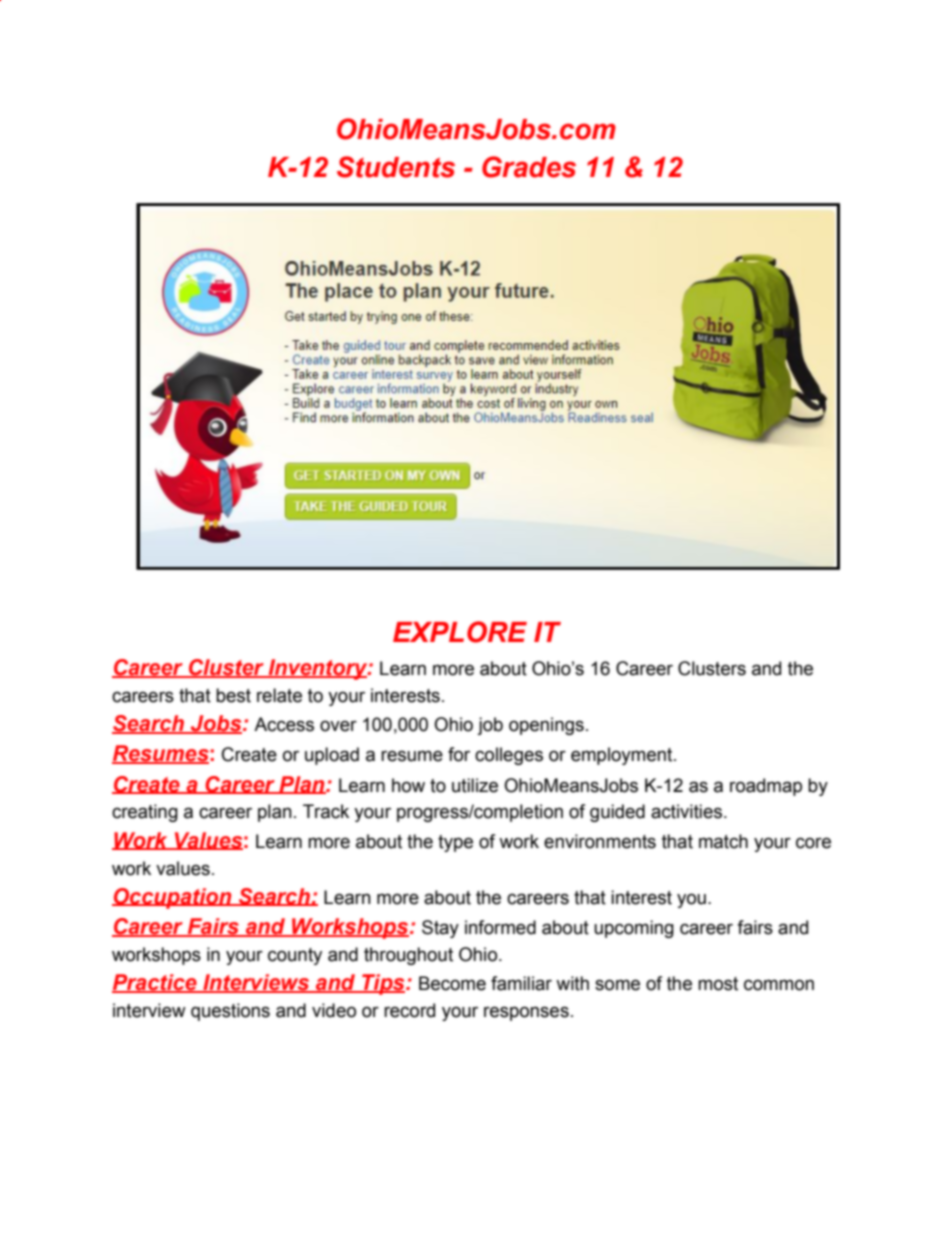 Image resolution: width=952 pixels, height=1233 pixels. I want to click on Become, so click(452, 983).
